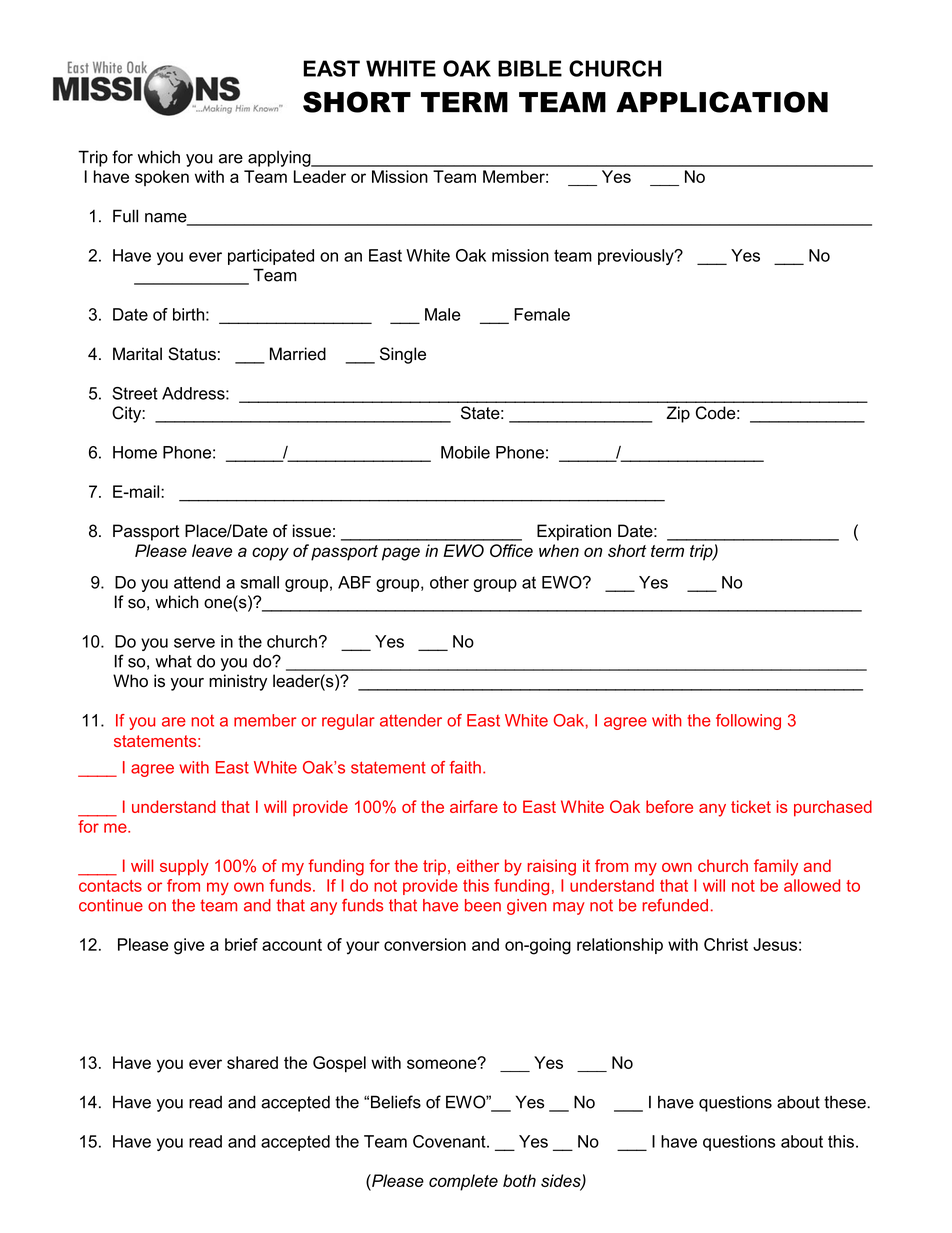 The image size is (952, 1233). What do you see at coordinates (483, 905) in the screenshot?
I see `been` at bounding box center [483, 905].
